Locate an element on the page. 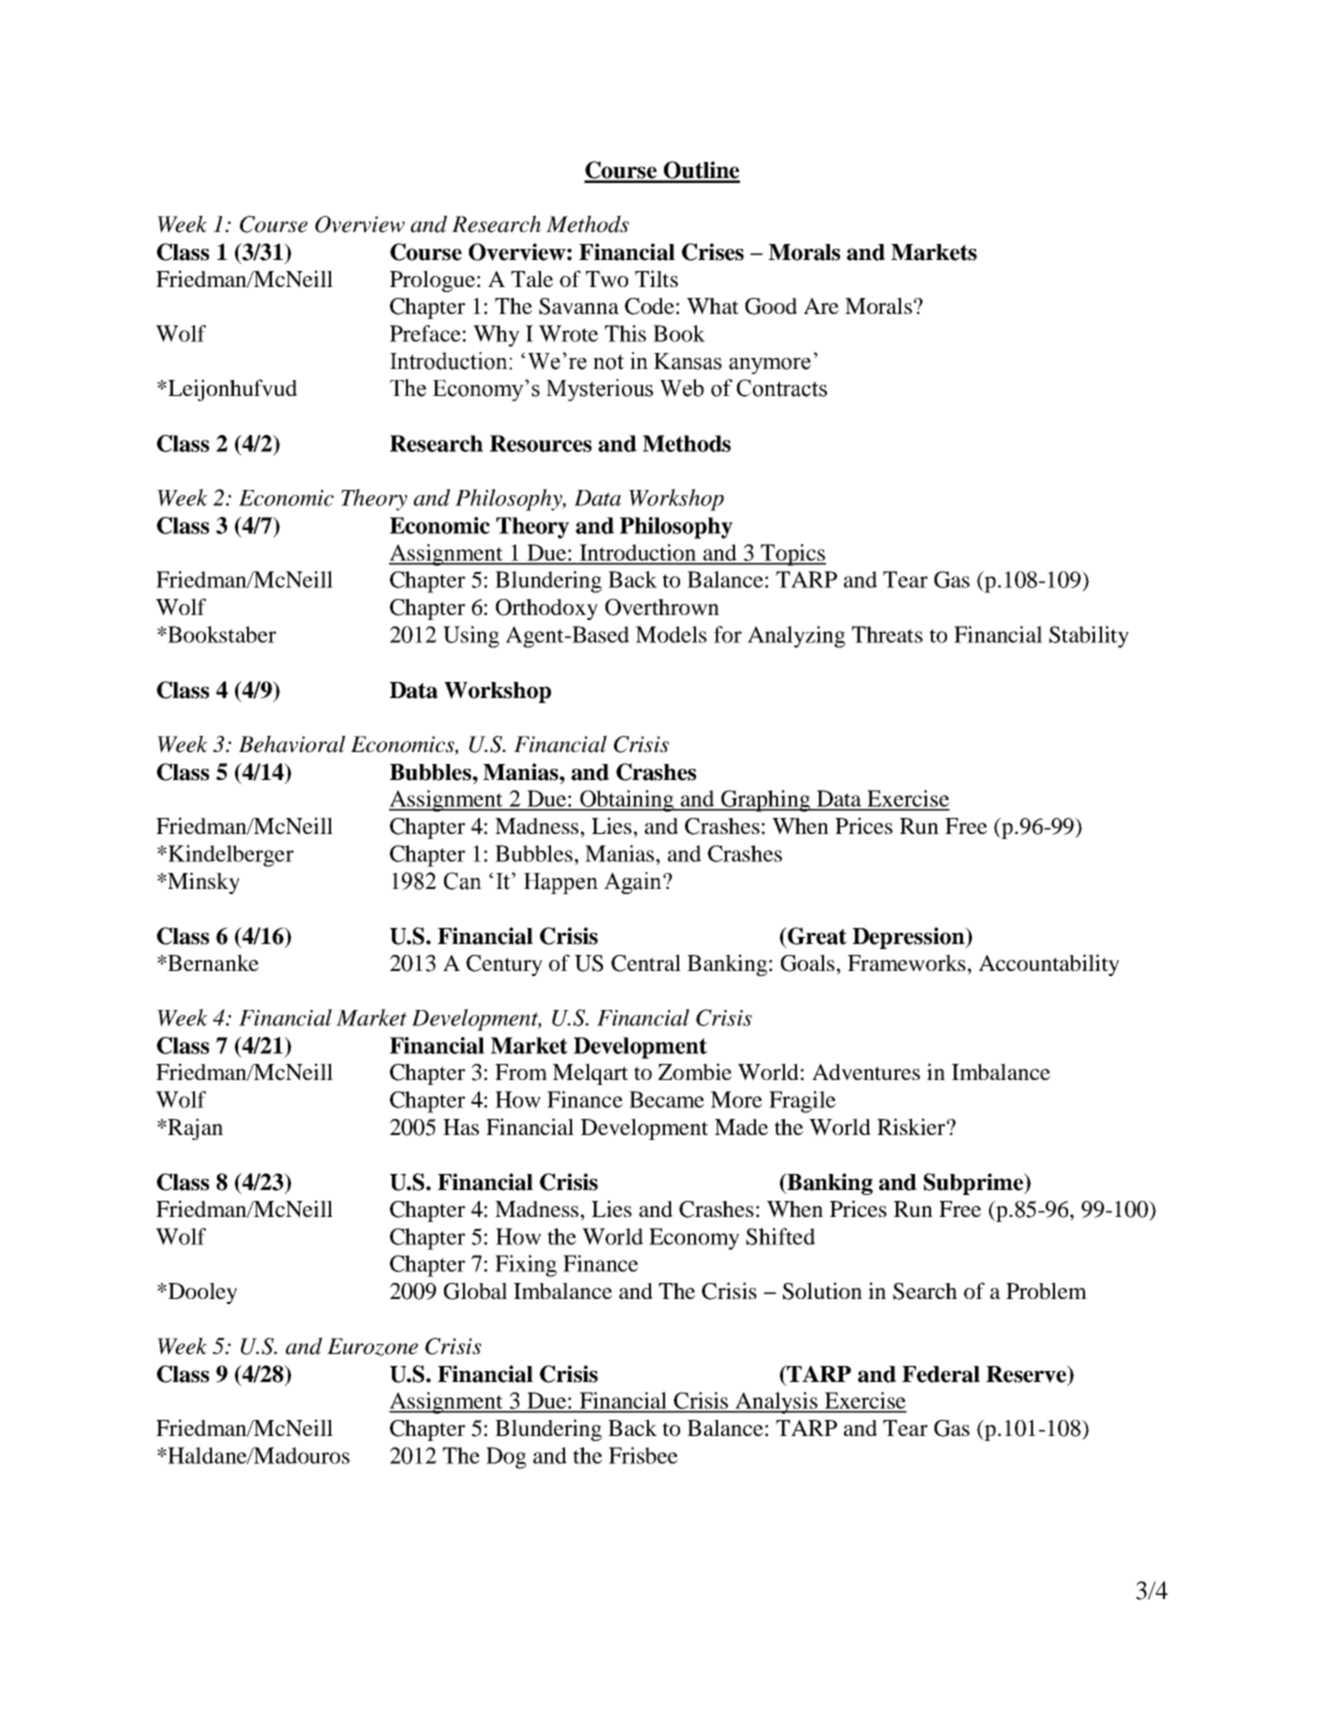  Frisbee is located at coordinates (643, 1455).
